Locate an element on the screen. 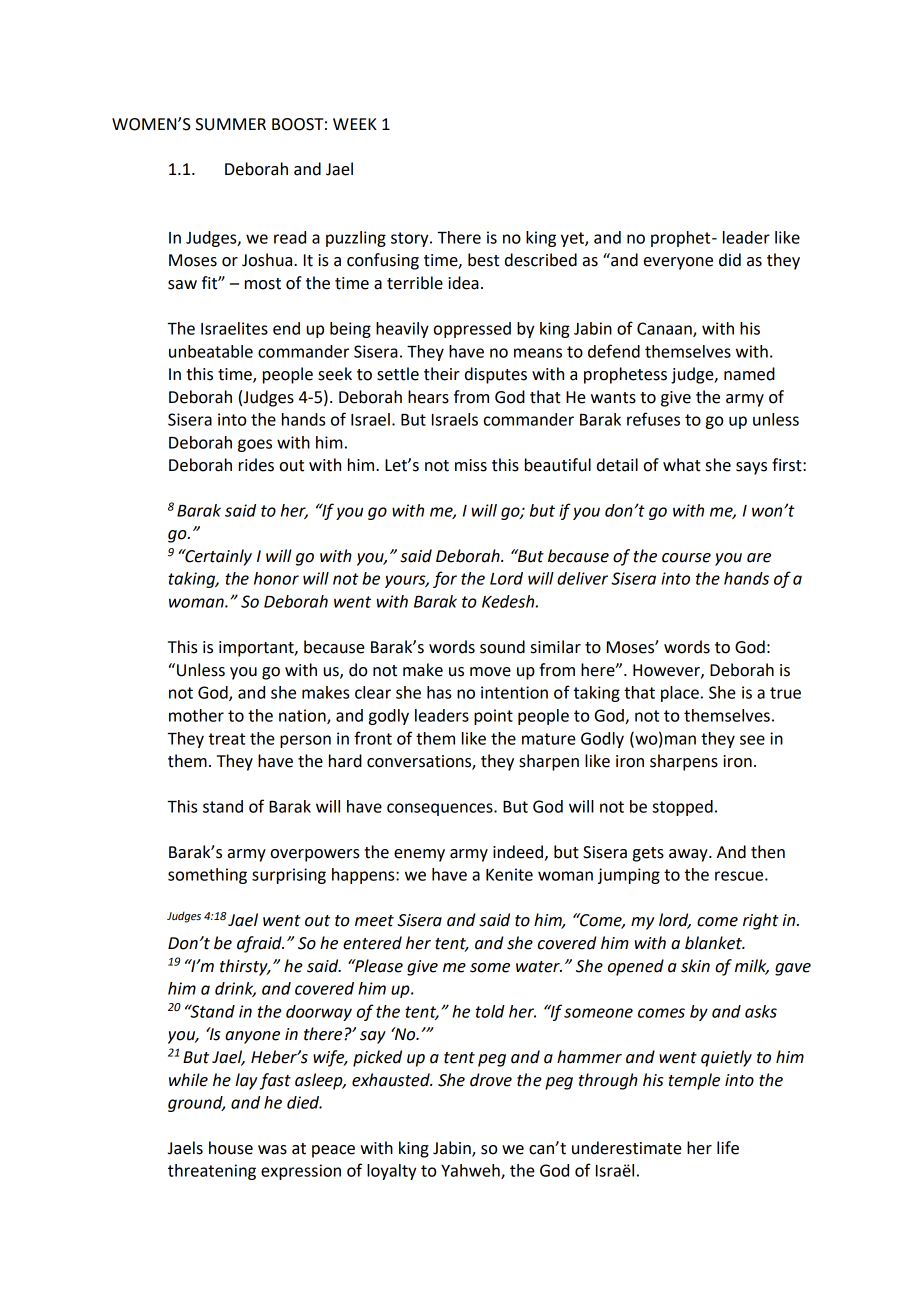  honor is located at coordinates (276, 578).
